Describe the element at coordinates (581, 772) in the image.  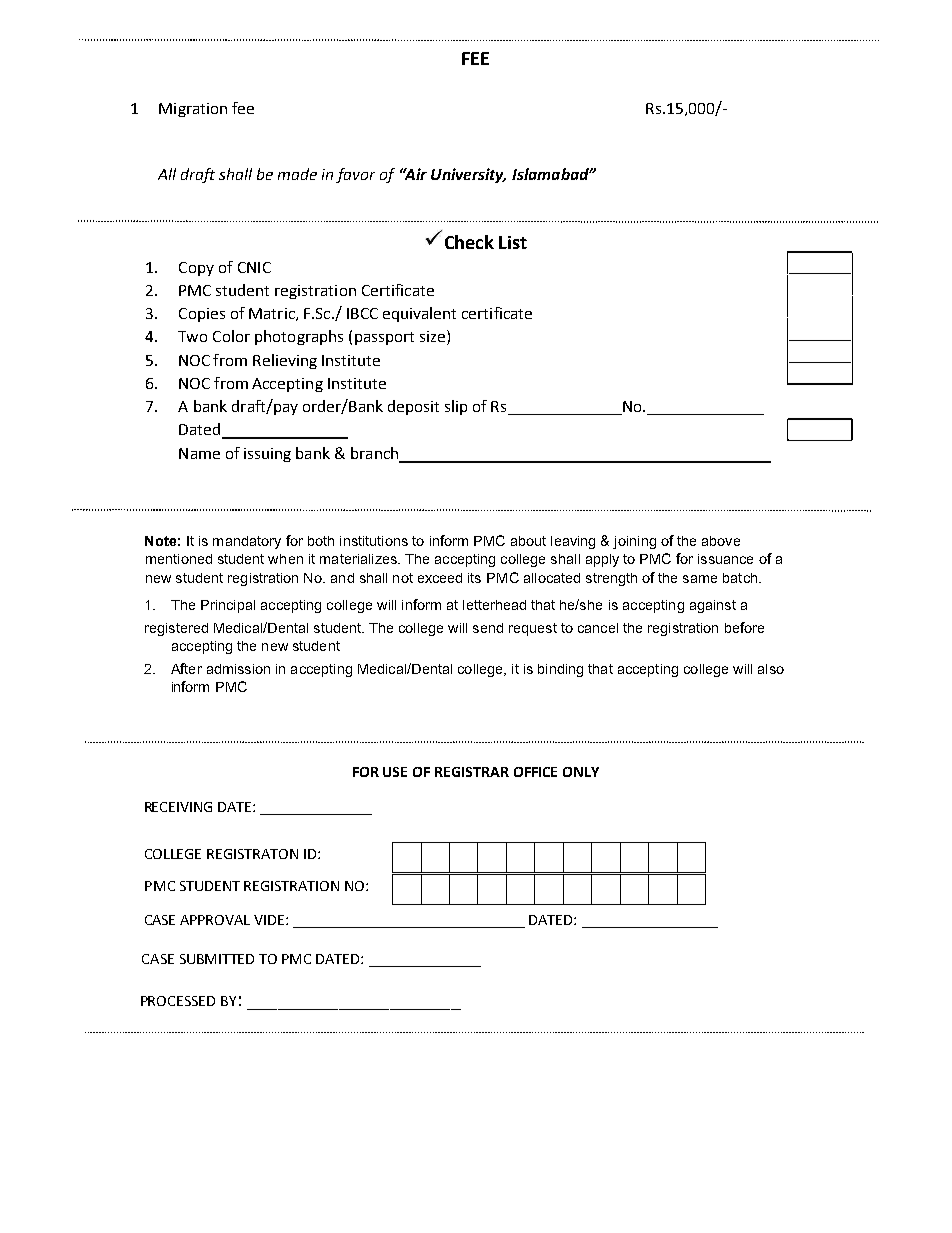
I see `ONLY` at that location.
